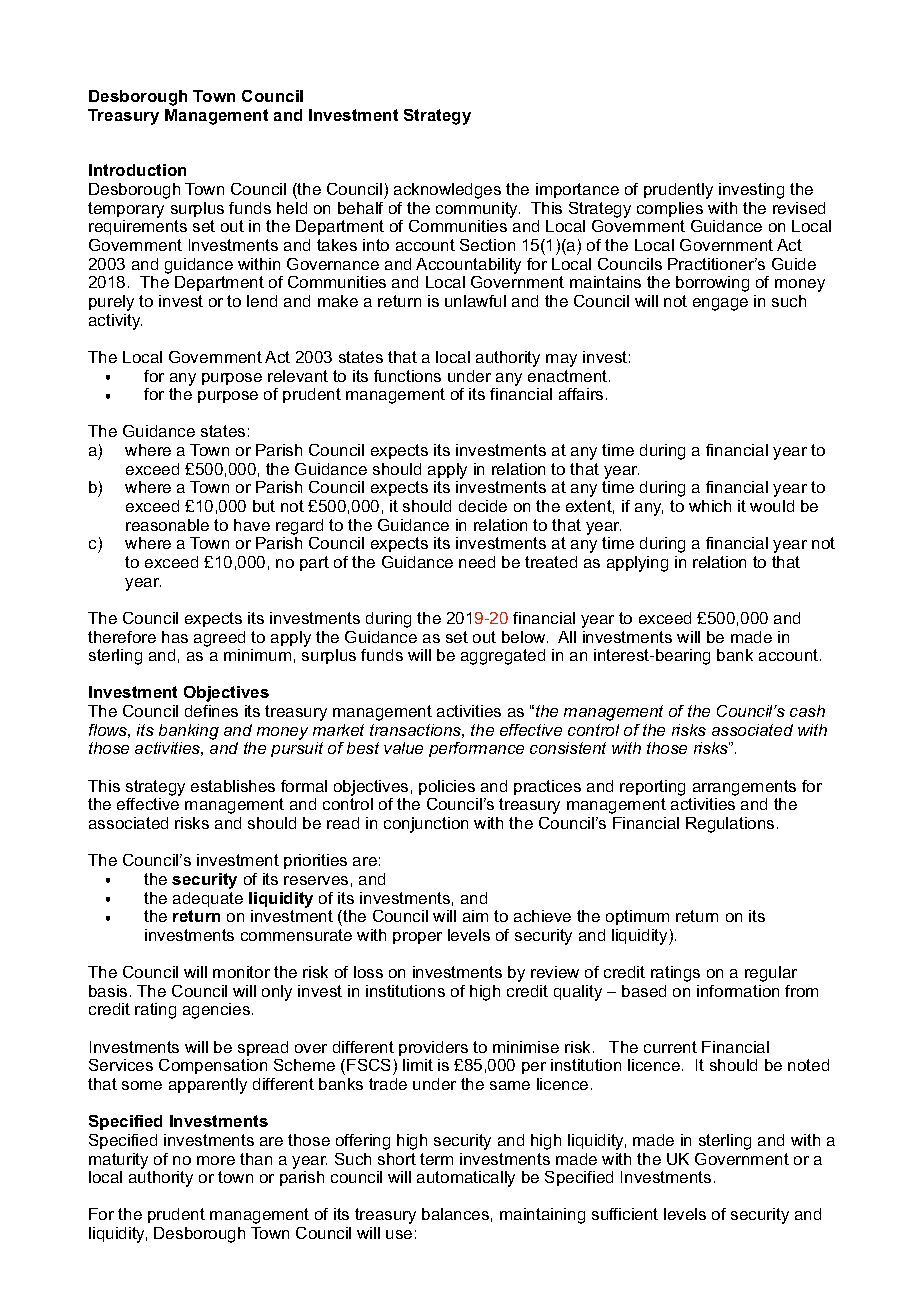 The image size is (924, 1308). Describe the element at coordinates (466, 1179) in the document. I see `automatically` at that location.
